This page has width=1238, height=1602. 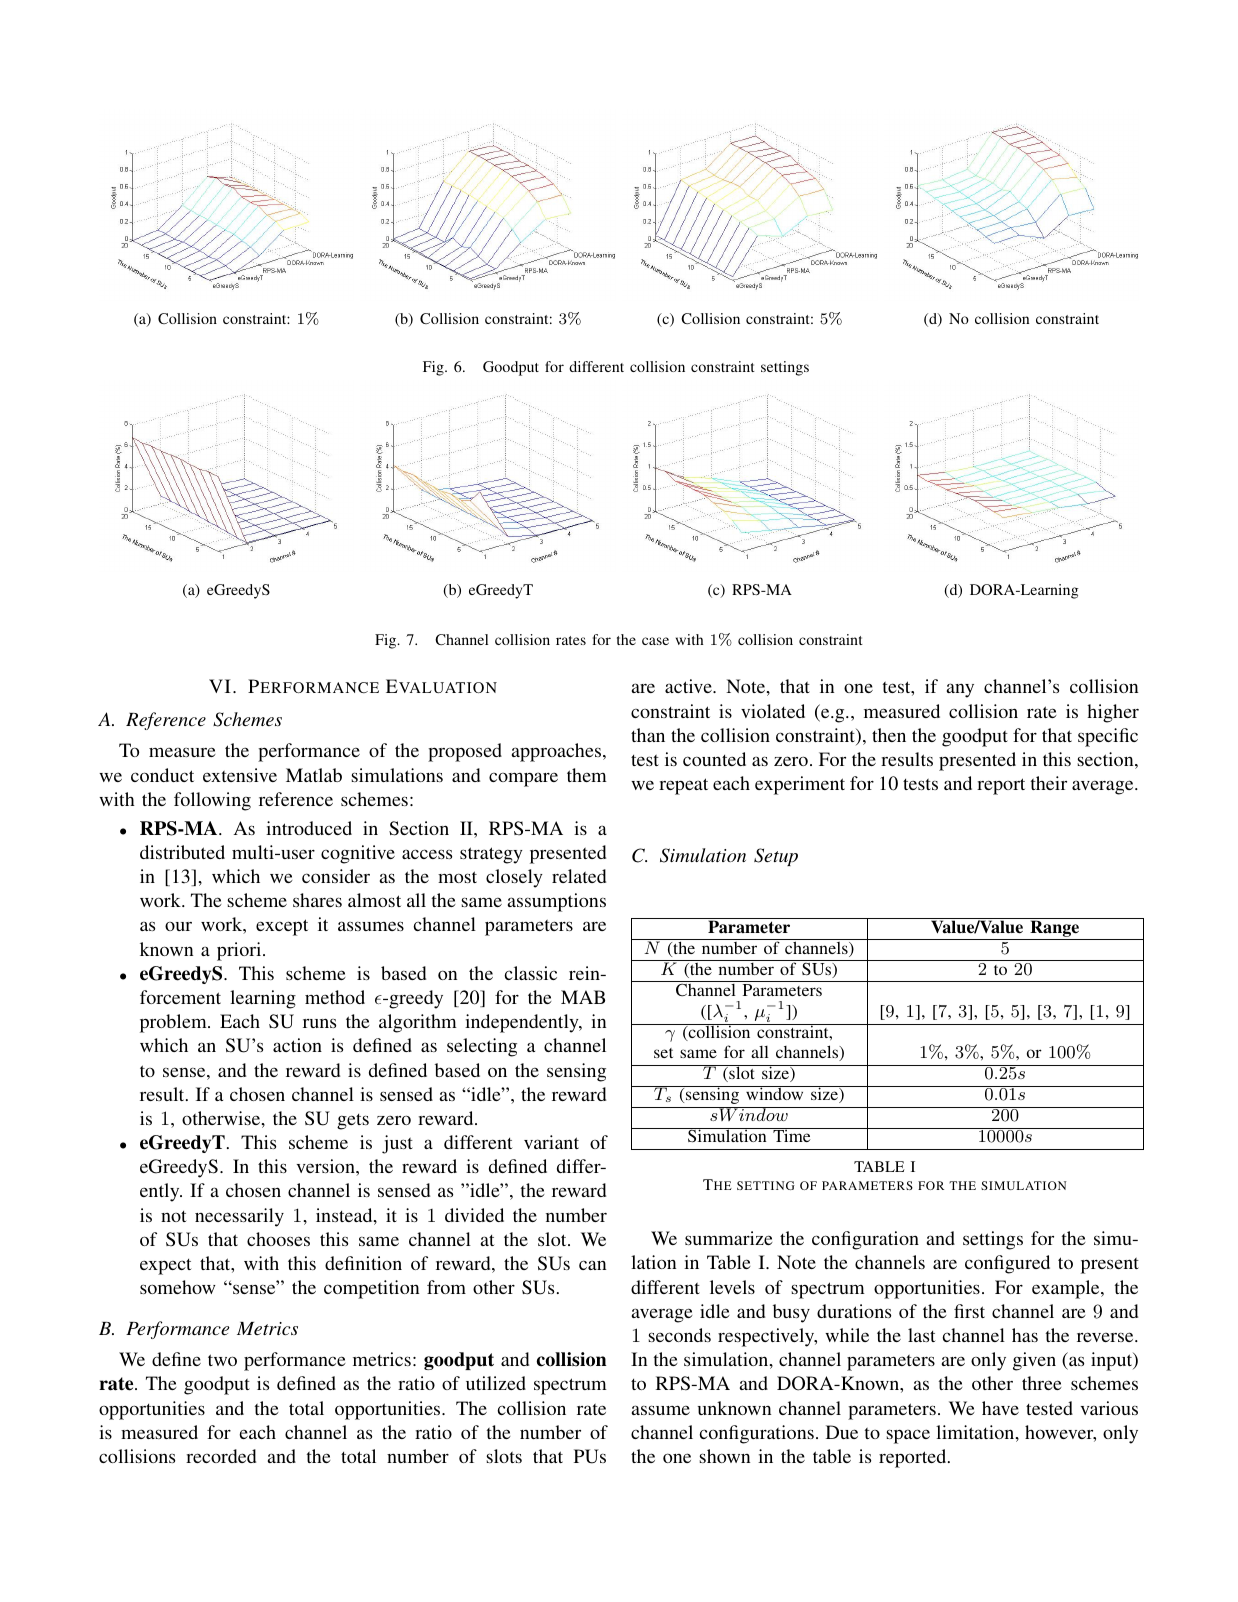 I want to click on recorded, so click(x=221, y=1456).
